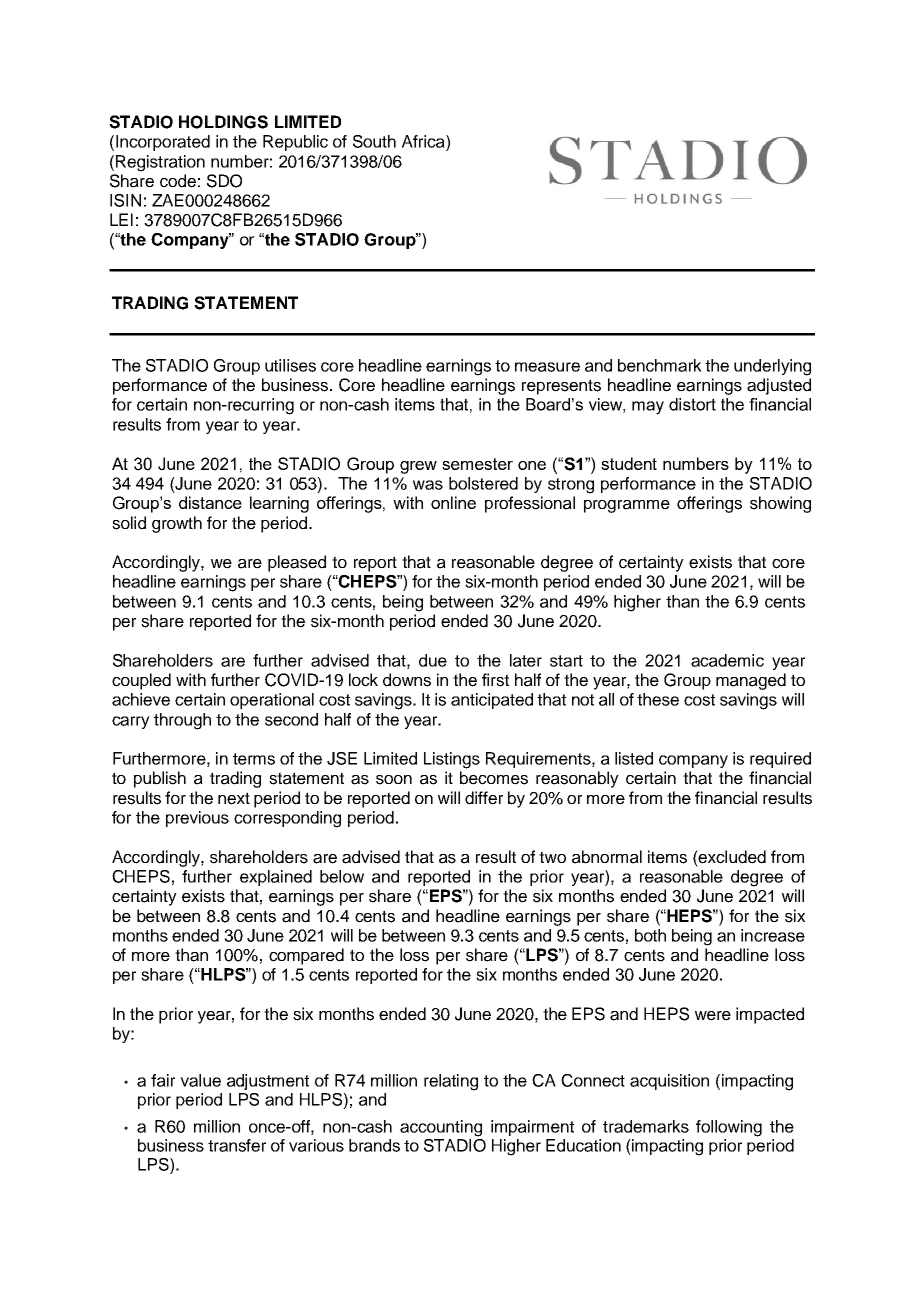 The width and height of the screenshot is (924, 1308). Describe the element at coordinates (629, 463) in the screenshot. I see `student` at that location.
